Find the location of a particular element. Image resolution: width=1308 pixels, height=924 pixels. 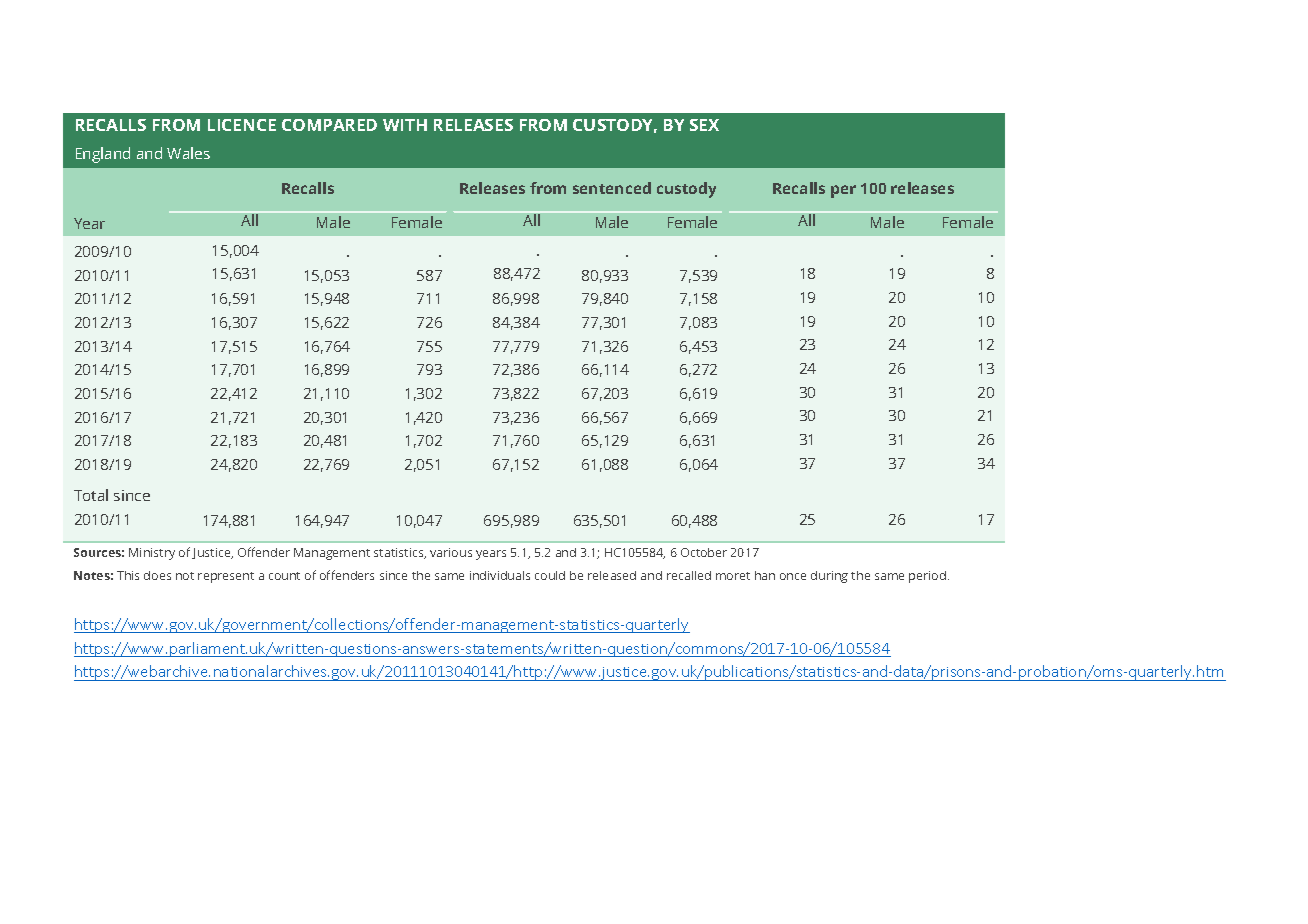

during is located at coordinates (829, 577).
